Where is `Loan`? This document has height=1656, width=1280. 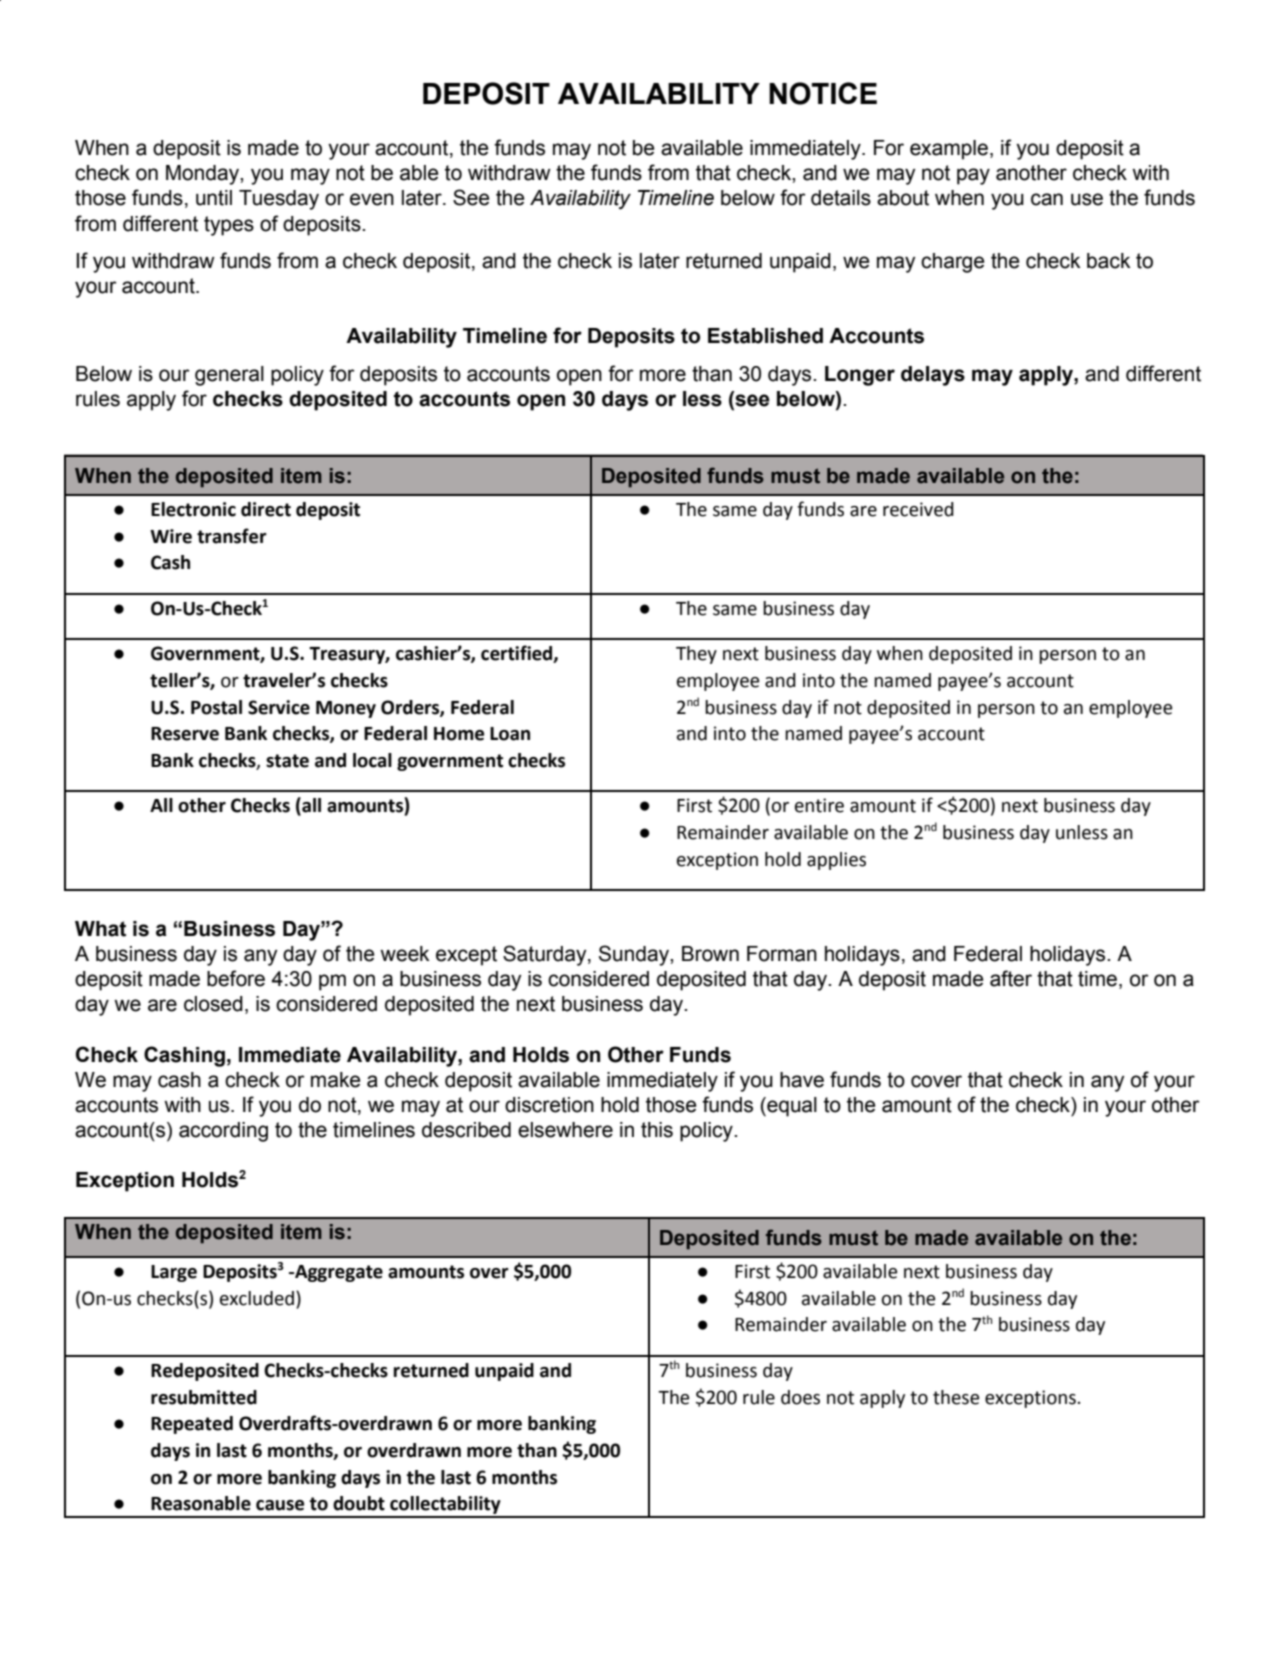 Loan is located at coordinates (510, 734).
